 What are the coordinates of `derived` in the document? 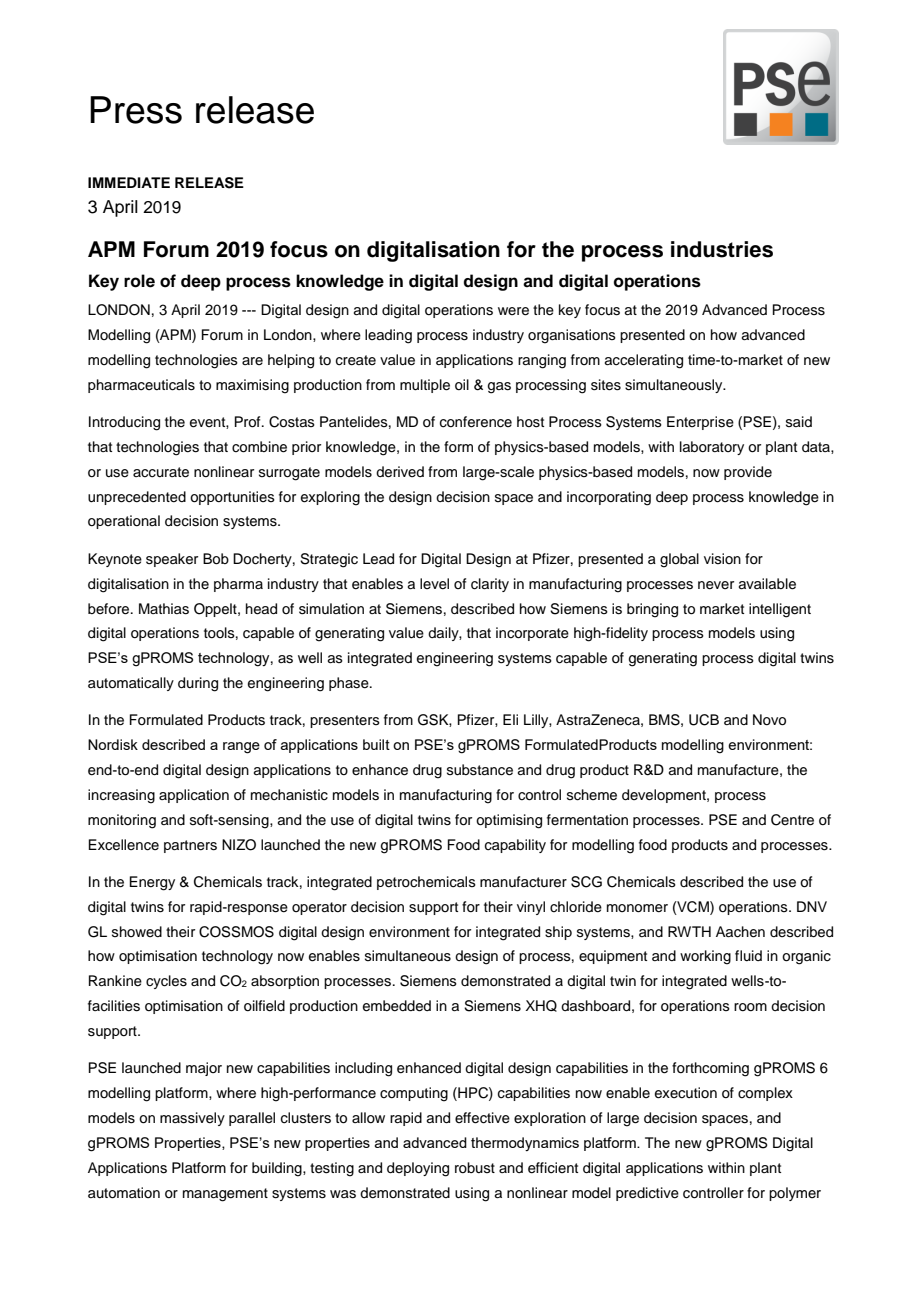 It's located at (400, 472).
